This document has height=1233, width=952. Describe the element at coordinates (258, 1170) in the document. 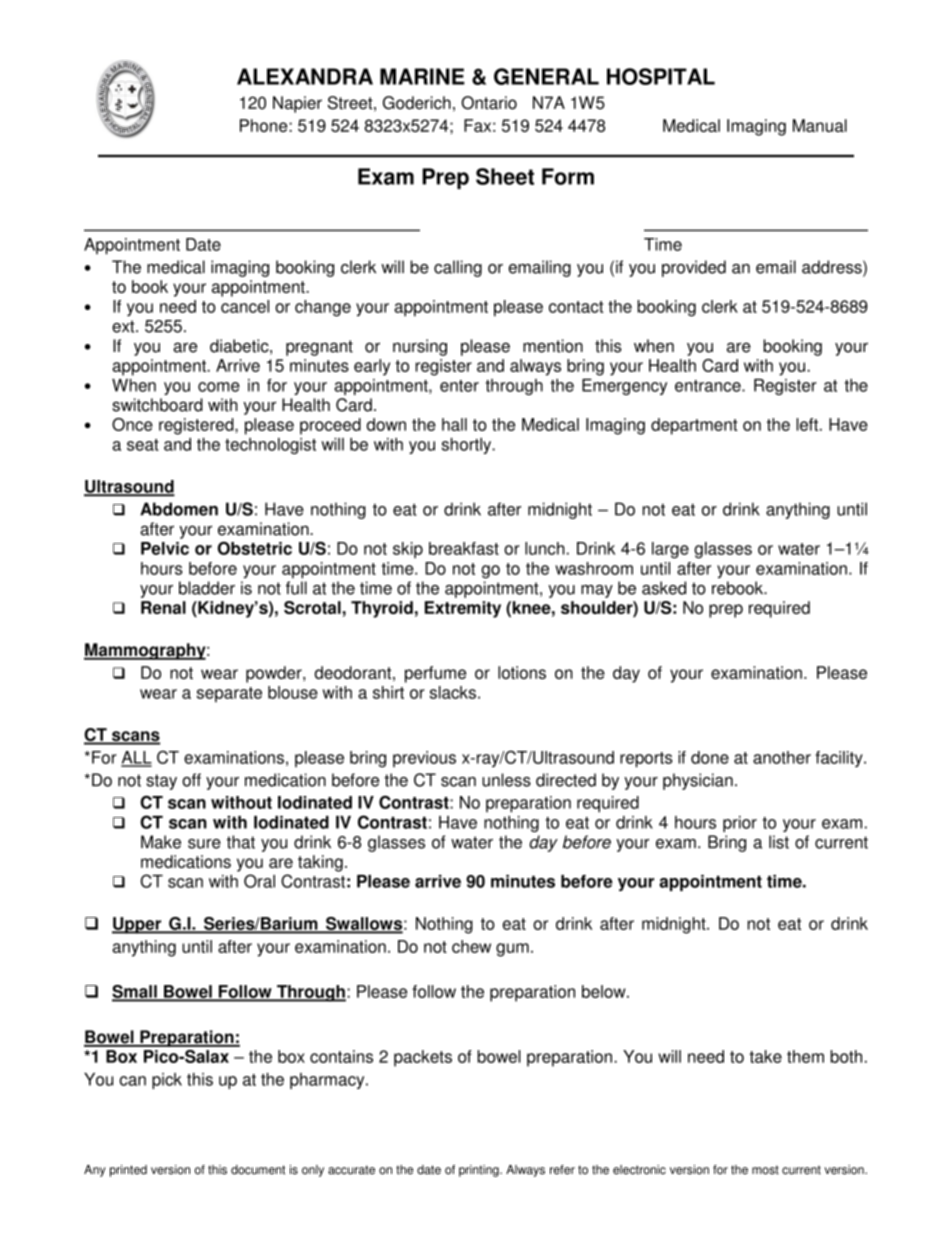

I see `document` at that location.
